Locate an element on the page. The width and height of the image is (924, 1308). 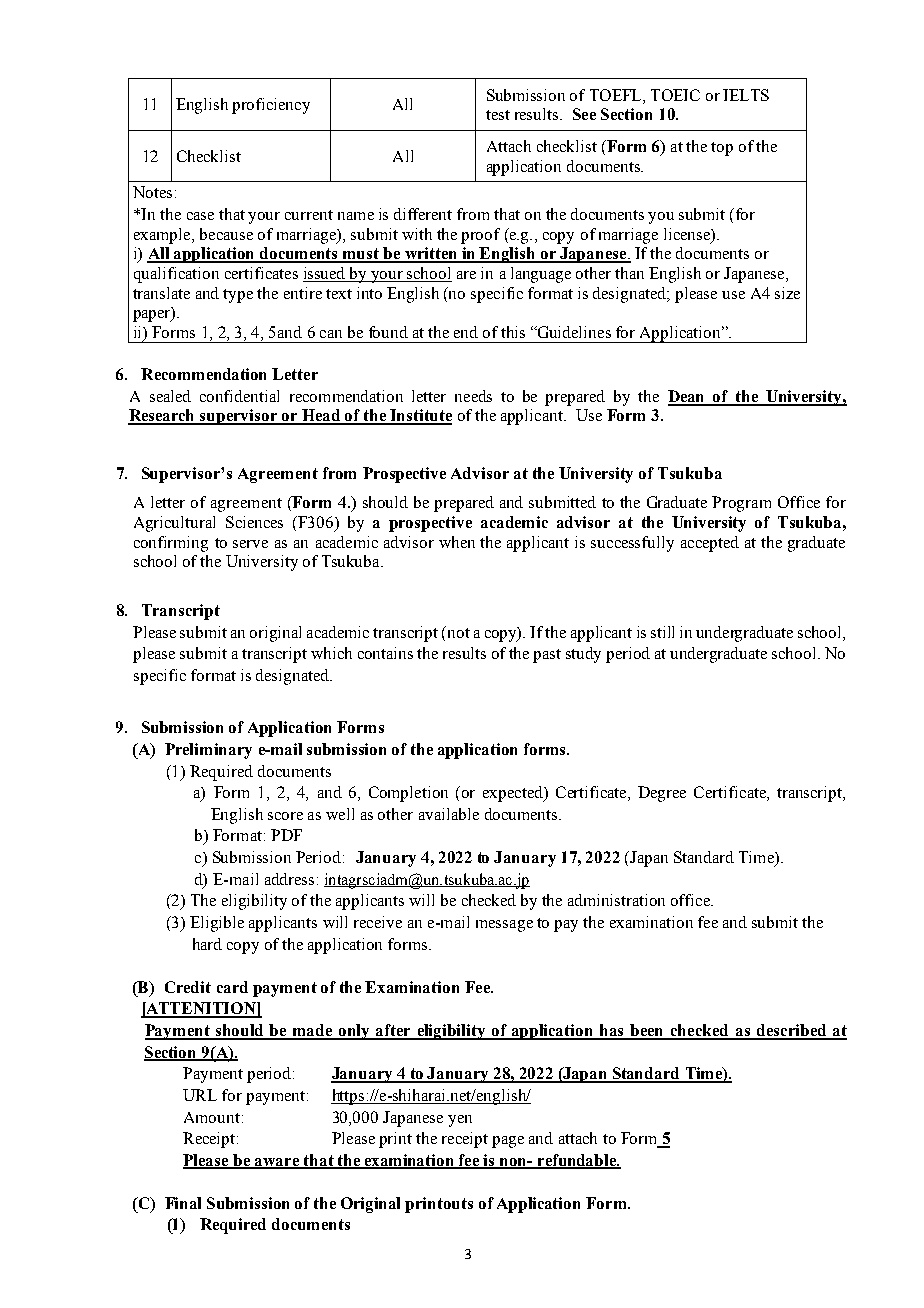
confidential is located at coordinates (239, 396).
